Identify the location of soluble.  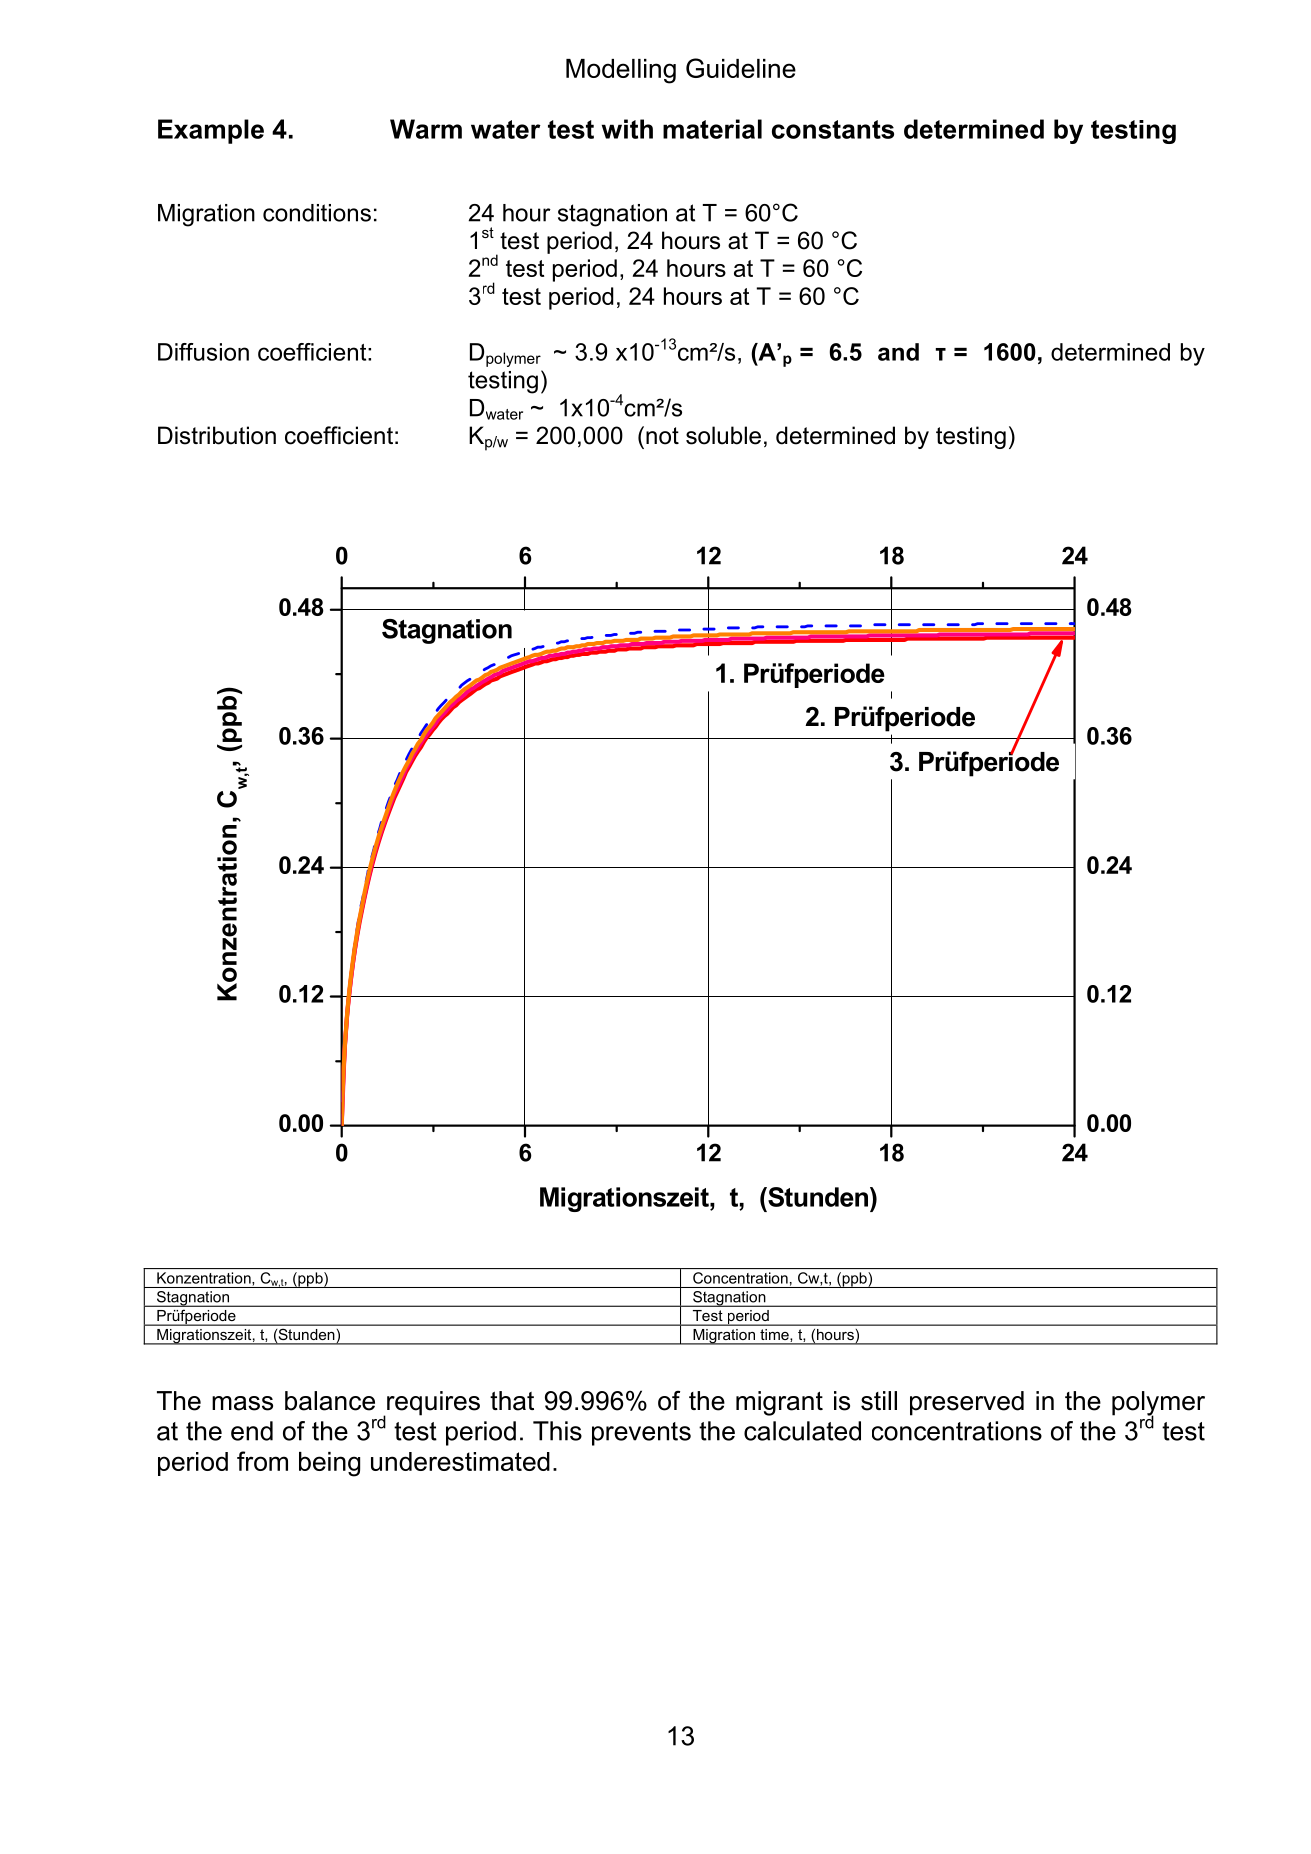
(723, 435).
